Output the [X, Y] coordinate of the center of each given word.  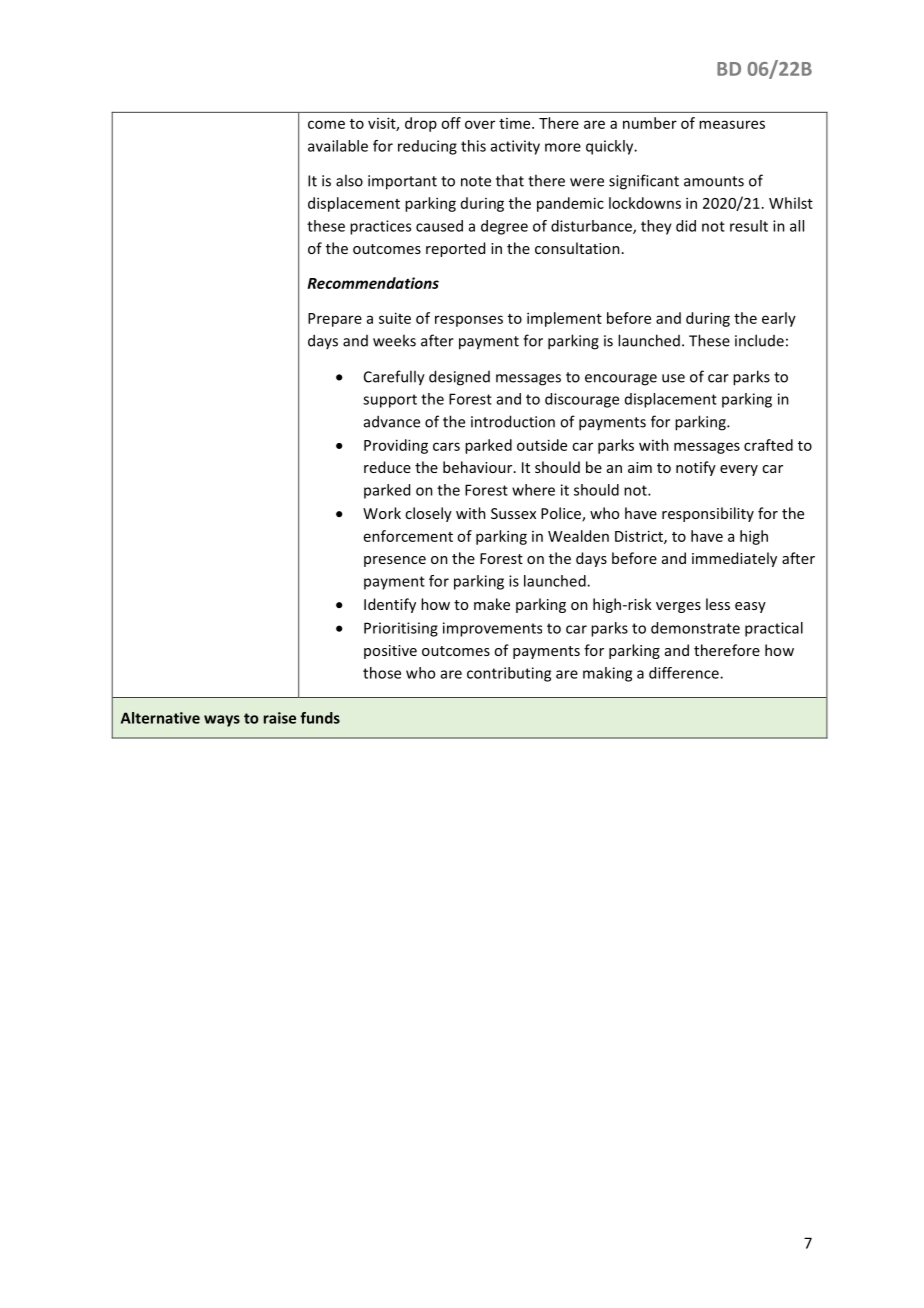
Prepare [335, 320]
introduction [513, 421]
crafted [768, 445]
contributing [509, 674]
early [779, 319]
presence [395, 561]
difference [685, 673]
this [473, 146]
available [338, 146]
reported [455, 249]
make [492, 604]
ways [222, 721]
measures [732, 124]
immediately [734, 559]
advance [392, 421]
